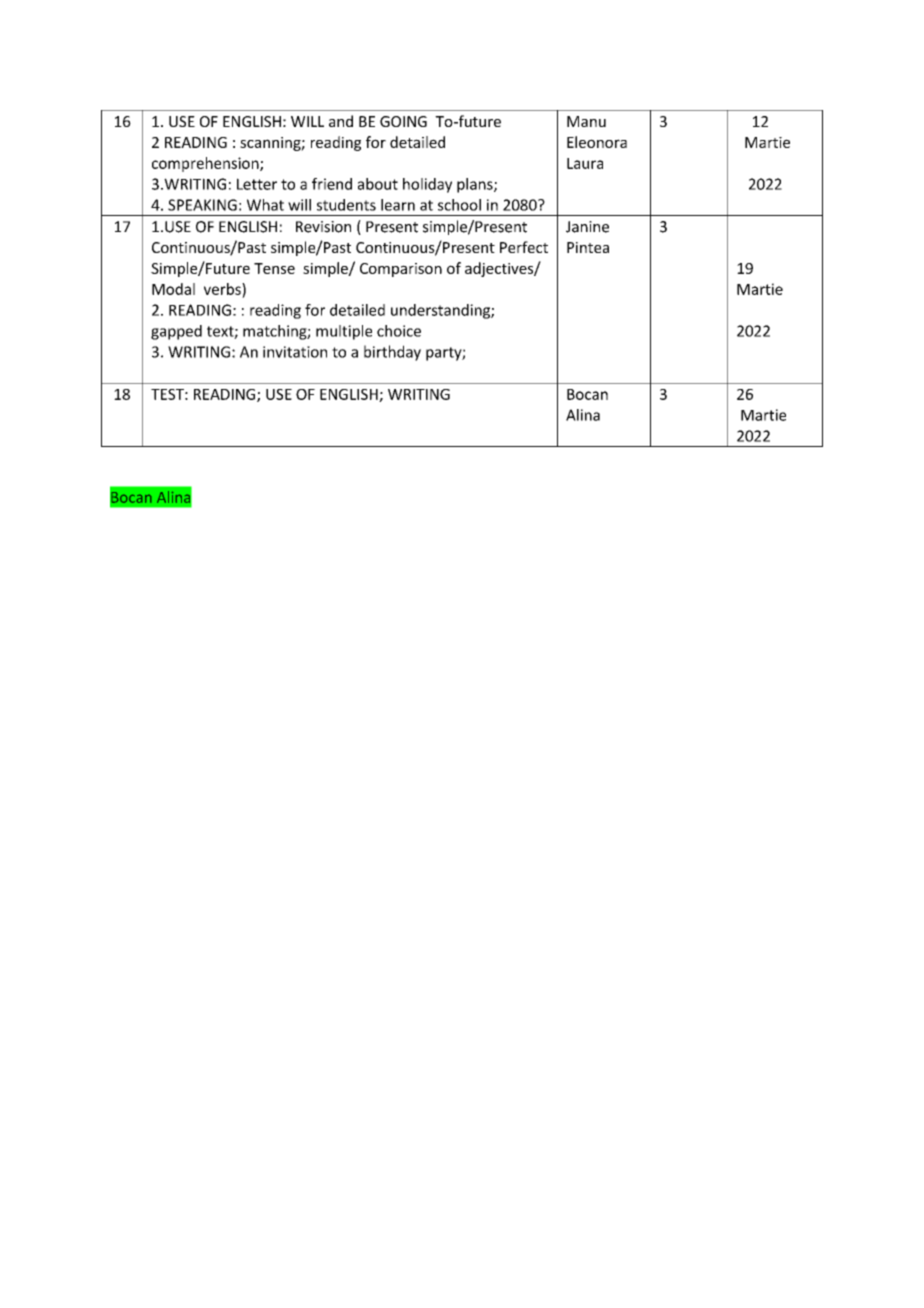 This screenshot has width=924, height=1308. What do you see at coordinates (403, 121) in the screenshot?
I see `GOING` at bounding box center [403, 121].
